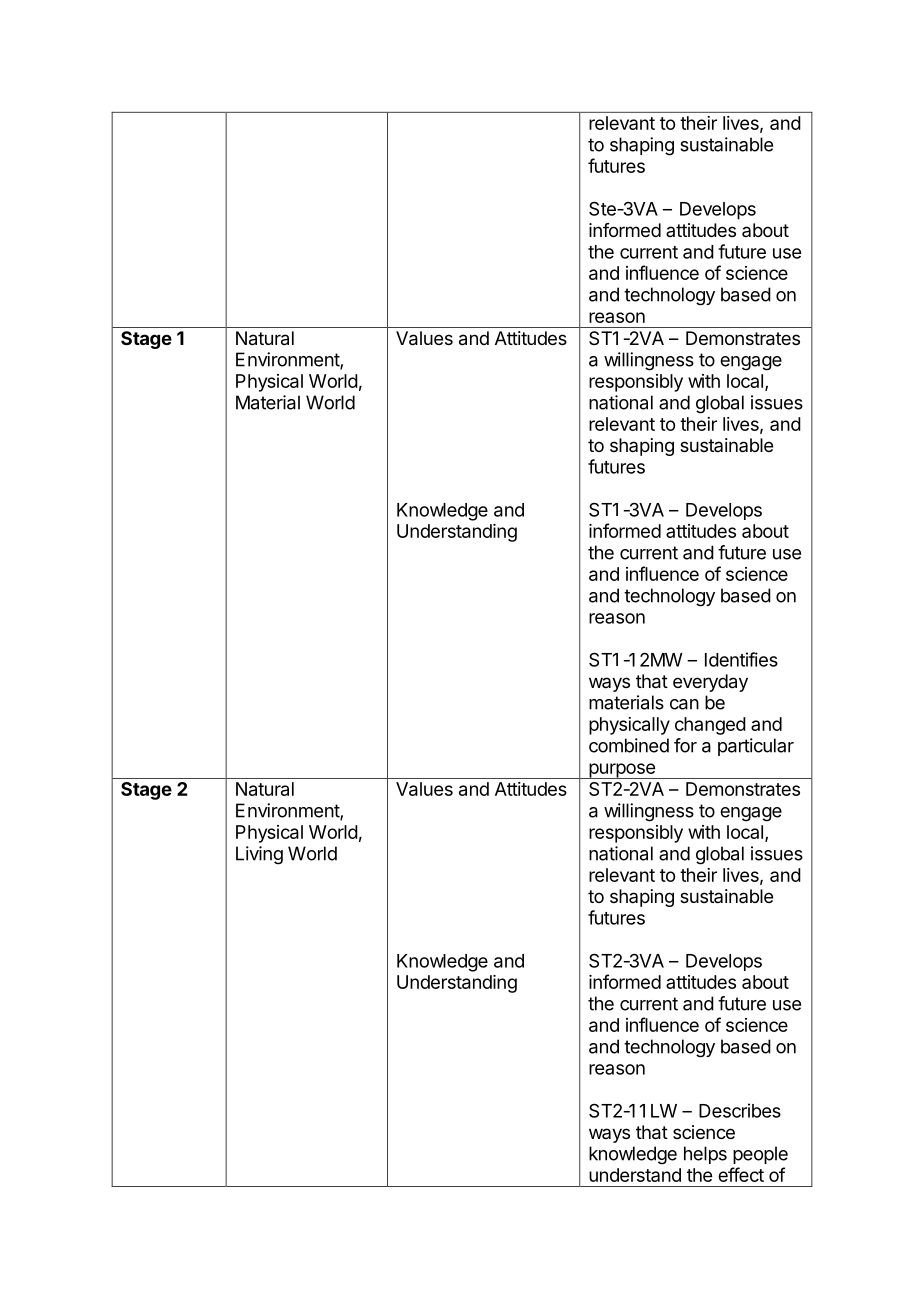  What do you see at coordinates (622, 771) in the screenshot?
I see `purpose` at bounding box center [622, 771].
